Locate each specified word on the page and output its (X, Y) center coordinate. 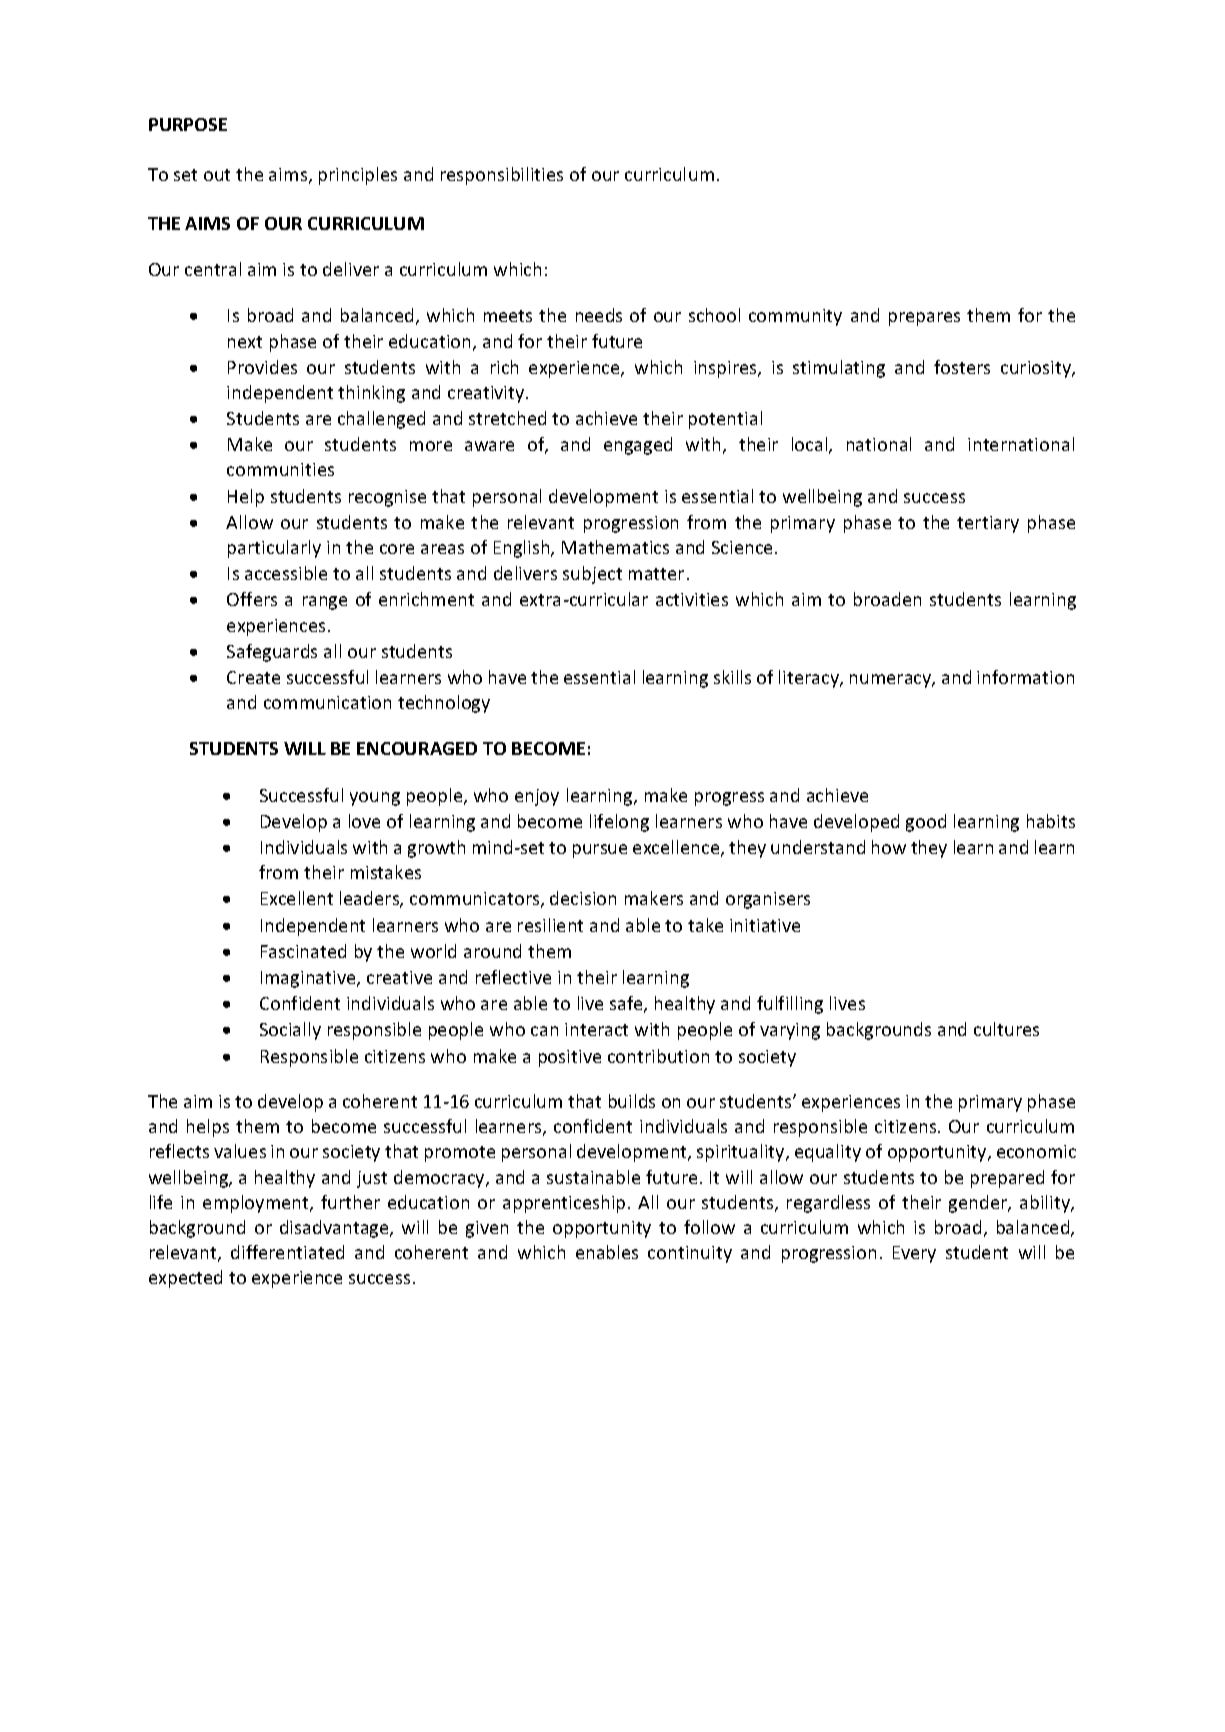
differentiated (287, 1252)
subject (592, 575)
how (889, 847)
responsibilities (502, 176)
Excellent (297, 898)
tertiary (988, 524)
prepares (924, 319)
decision (583, 898)
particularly (274, 549)
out (217, 175)
